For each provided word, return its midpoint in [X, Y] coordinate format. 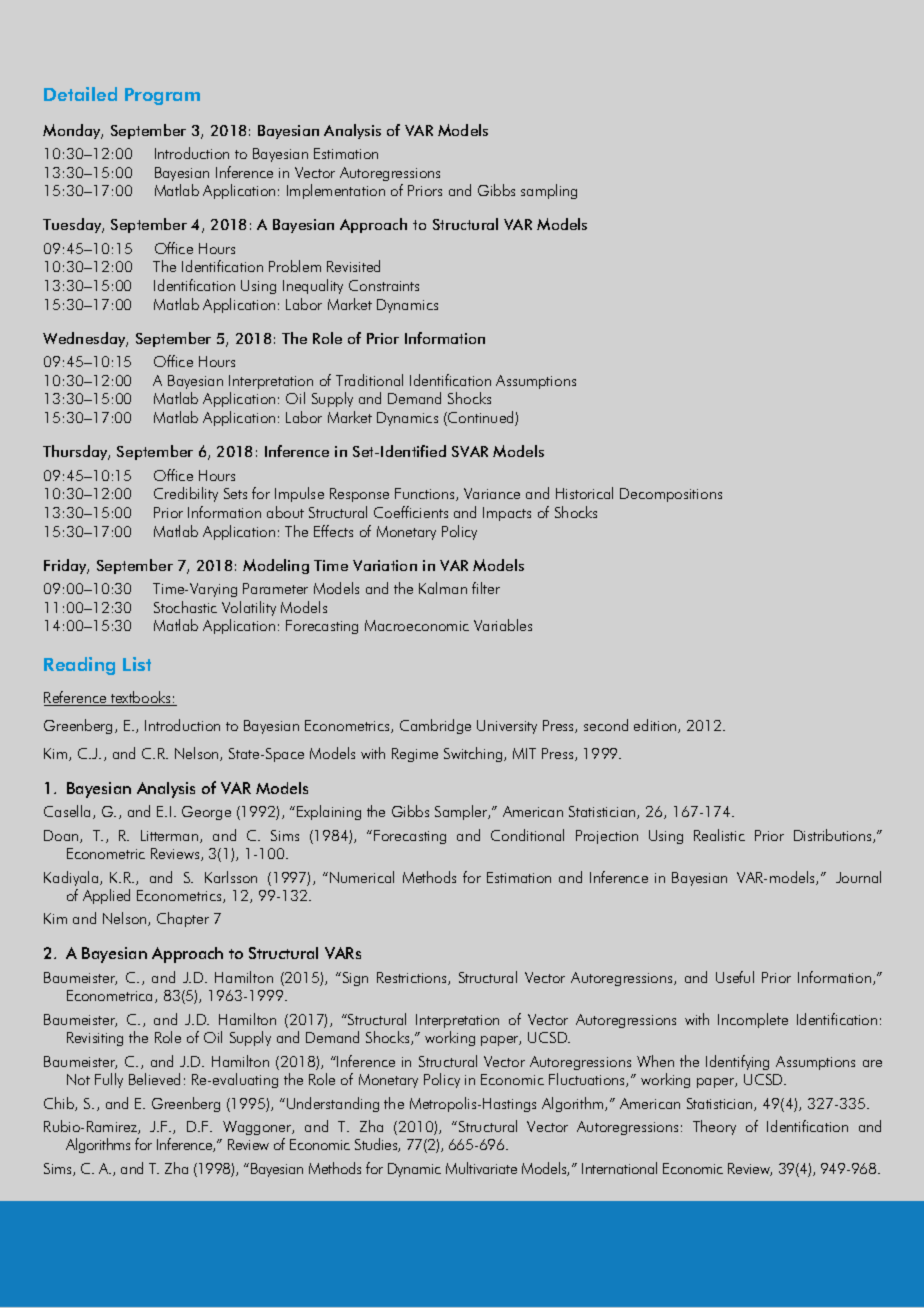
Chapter [183, 919]
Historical [584, 493]
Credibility [186, 494]
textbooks [141, 698]
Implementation [336, 191]
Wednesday [85, 339]
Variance [492, 493]
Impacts [507, 514]
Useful [735, 977]
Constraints [384, 285]
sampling [549, 191]
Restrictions [413, 978]
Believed [154, 1079]
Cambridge [435, 726]
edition [656, 726]
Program [162, 96]
